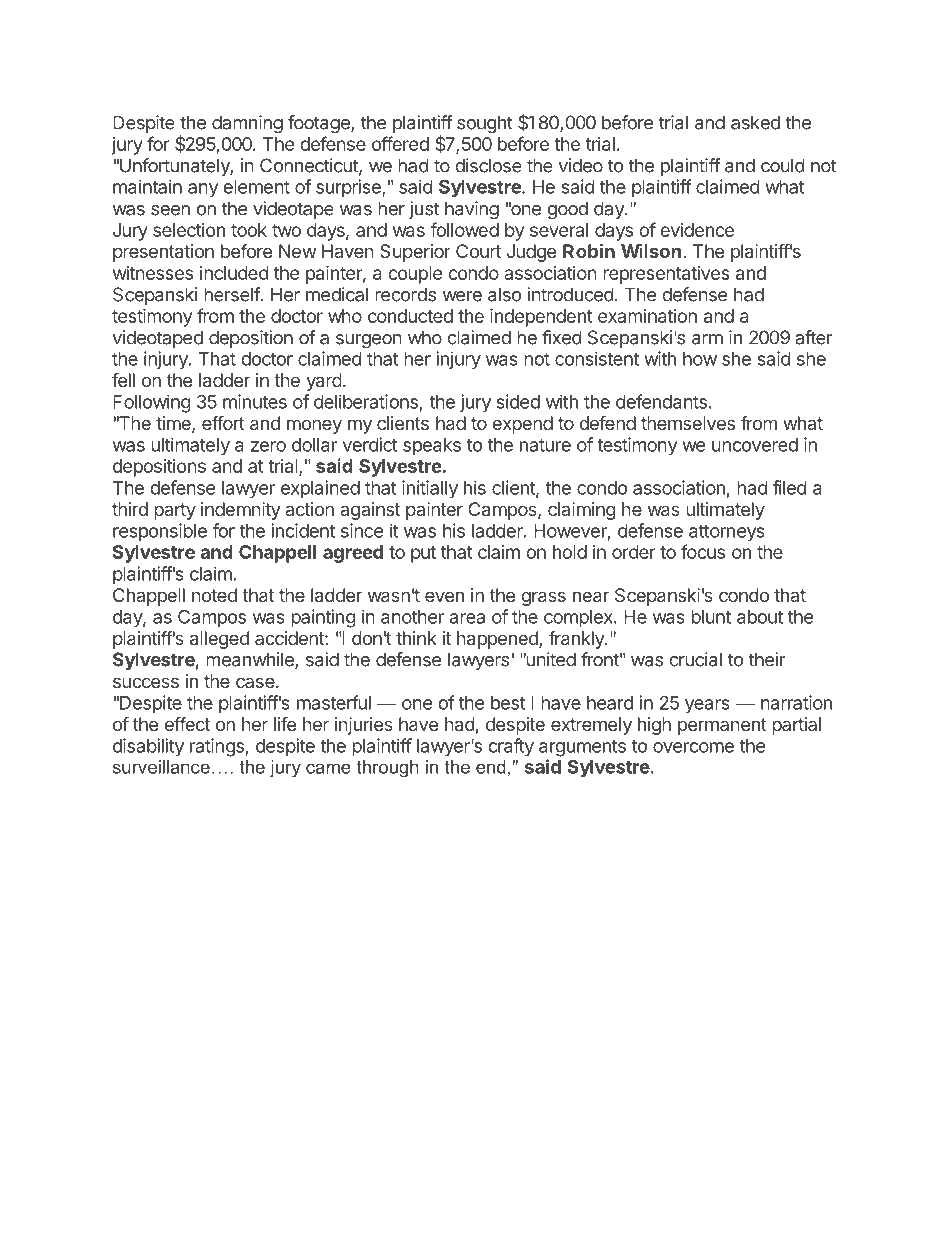 This screenshot has width=952, height=1233. Describe the element at coordinates (432, 447) in the screenshot. I see `speaks` at that location.
